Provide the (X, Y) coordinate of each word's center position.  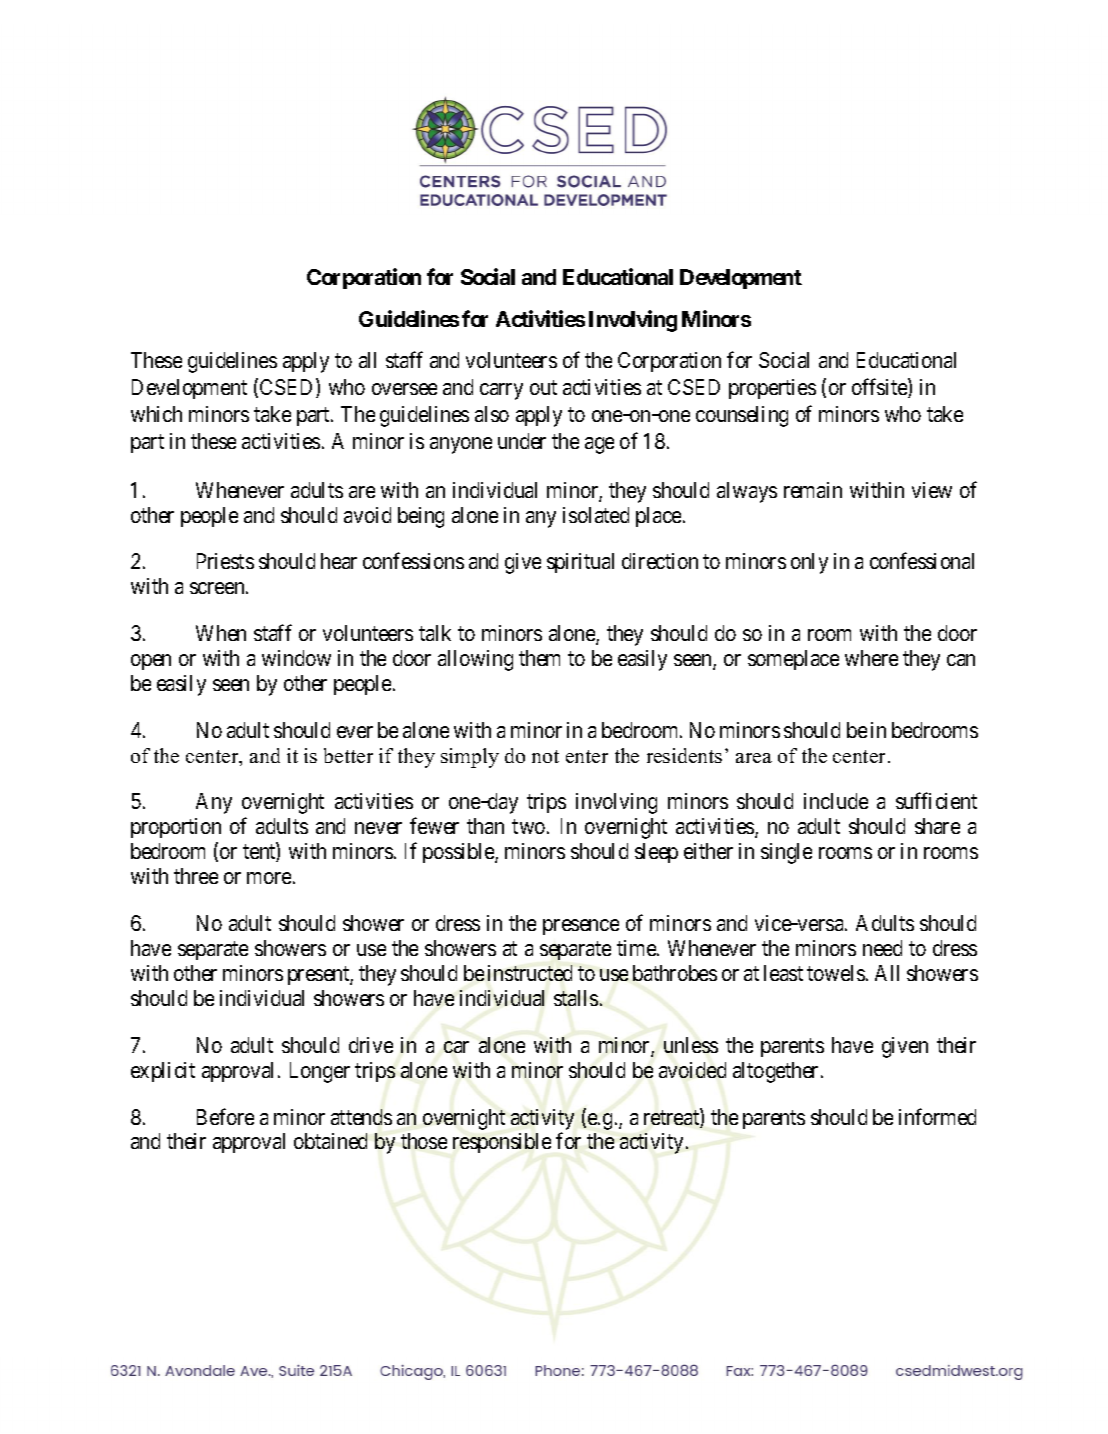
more (269, 878)
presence (581, 927)
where (871, 658)
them (539, 658)
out (543, 387)
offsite (880, 388)
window (296, 658)
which (156, 414)
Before (225, 1116)
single (786, 853)
